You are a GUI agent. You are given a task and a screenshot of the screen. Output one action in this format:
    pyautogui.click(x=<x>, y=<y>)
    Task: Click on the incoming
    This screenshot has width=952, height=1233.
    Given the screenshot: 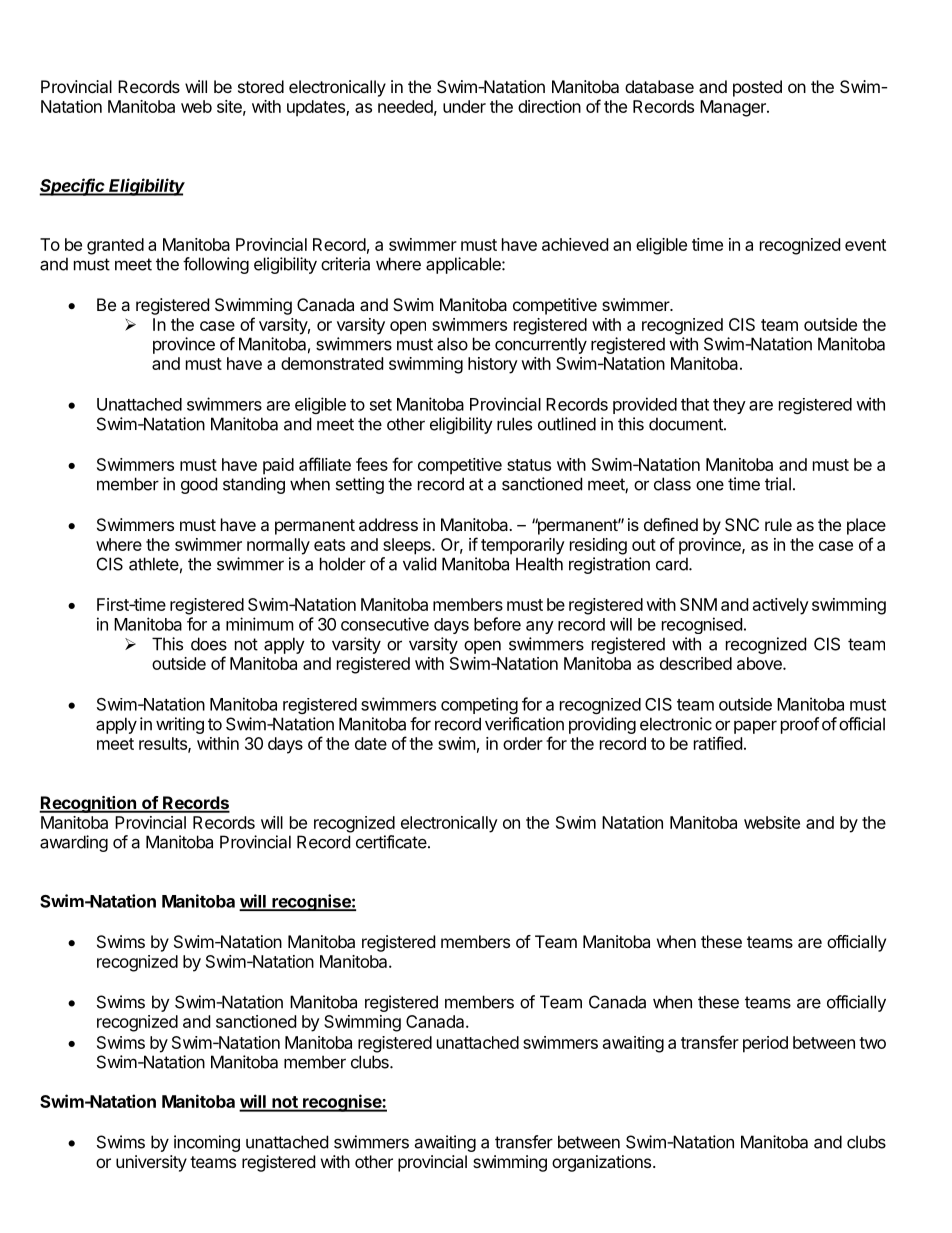 What is the action you would take?
    pyautogui.click(x=207, y=1143)
